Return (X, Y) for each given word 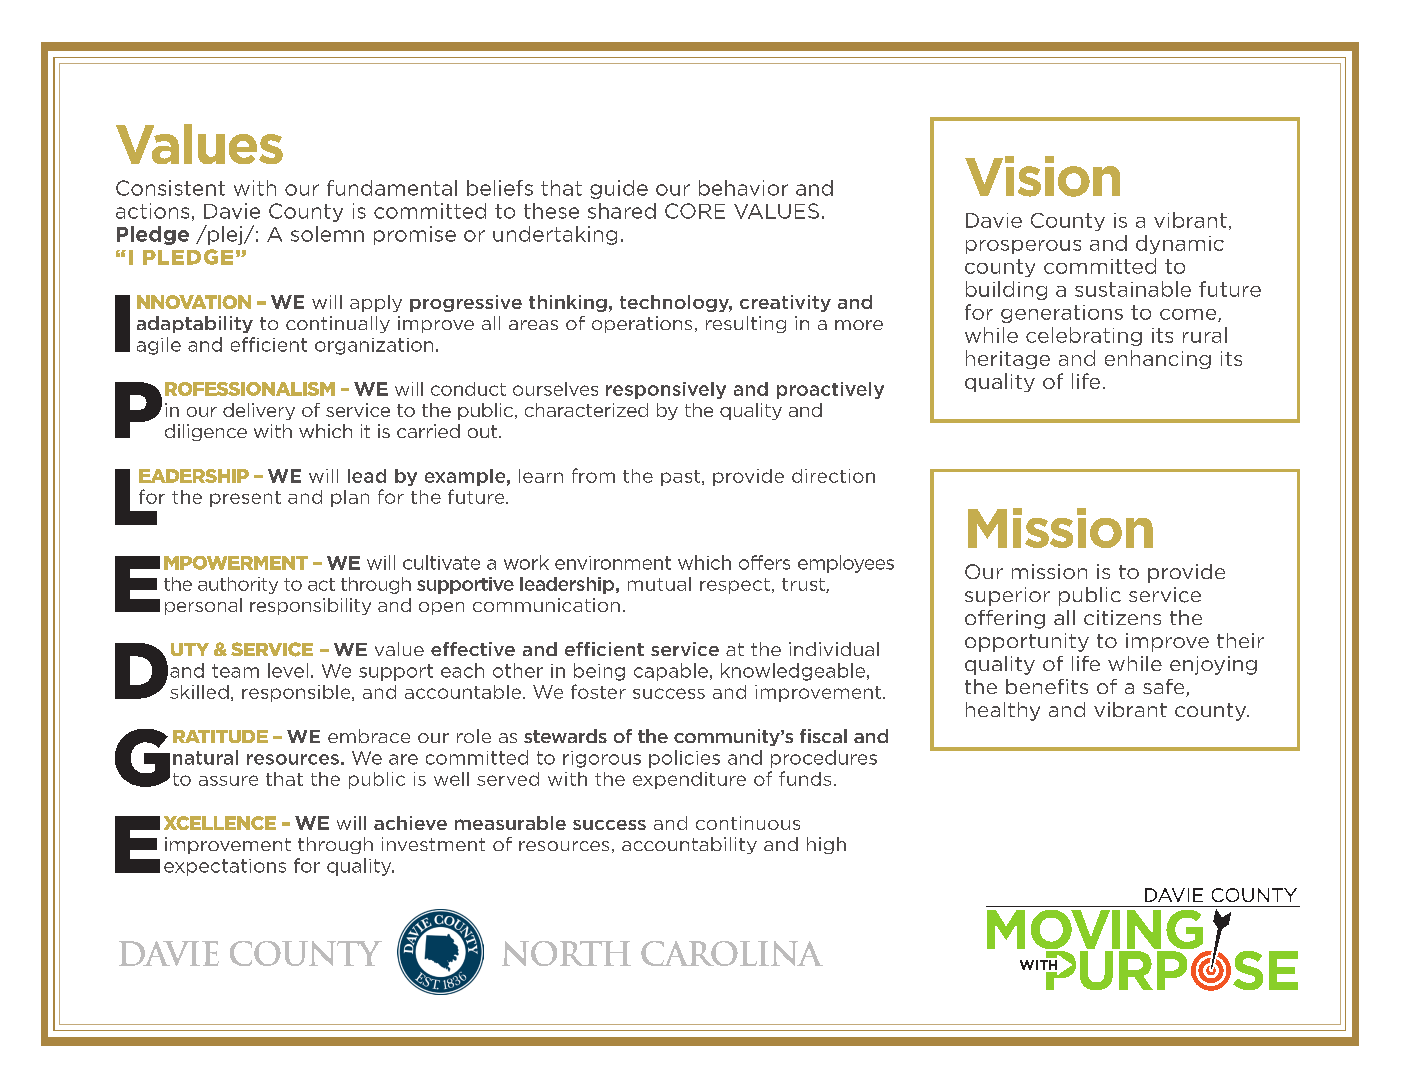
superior (1007, 596)
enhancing (1158, 359)
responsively (666, 390)
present (245, 499)
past (682, 478)
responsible (297, 693)
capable (671, 672)
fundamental (392, 188)
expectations (225, 867)
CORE (695, 211)
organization (374, 346)
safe (1165, 688)
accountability (689, 845)
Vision (1042, 176)
